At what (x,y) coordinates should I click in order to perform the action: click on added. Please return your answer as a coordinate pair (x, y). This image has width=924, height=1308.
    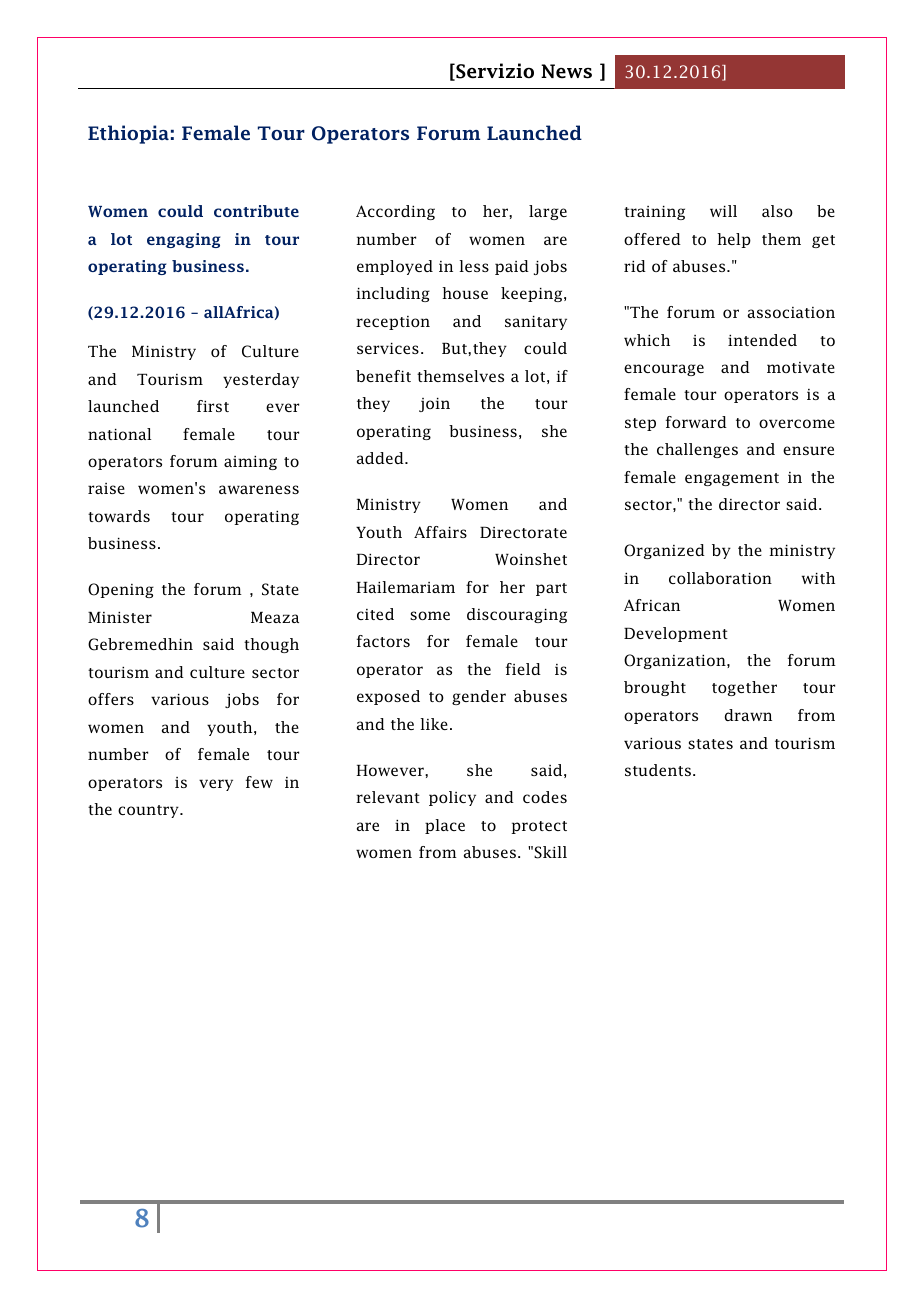
    Looking at the image, I should click on (381, 458).
